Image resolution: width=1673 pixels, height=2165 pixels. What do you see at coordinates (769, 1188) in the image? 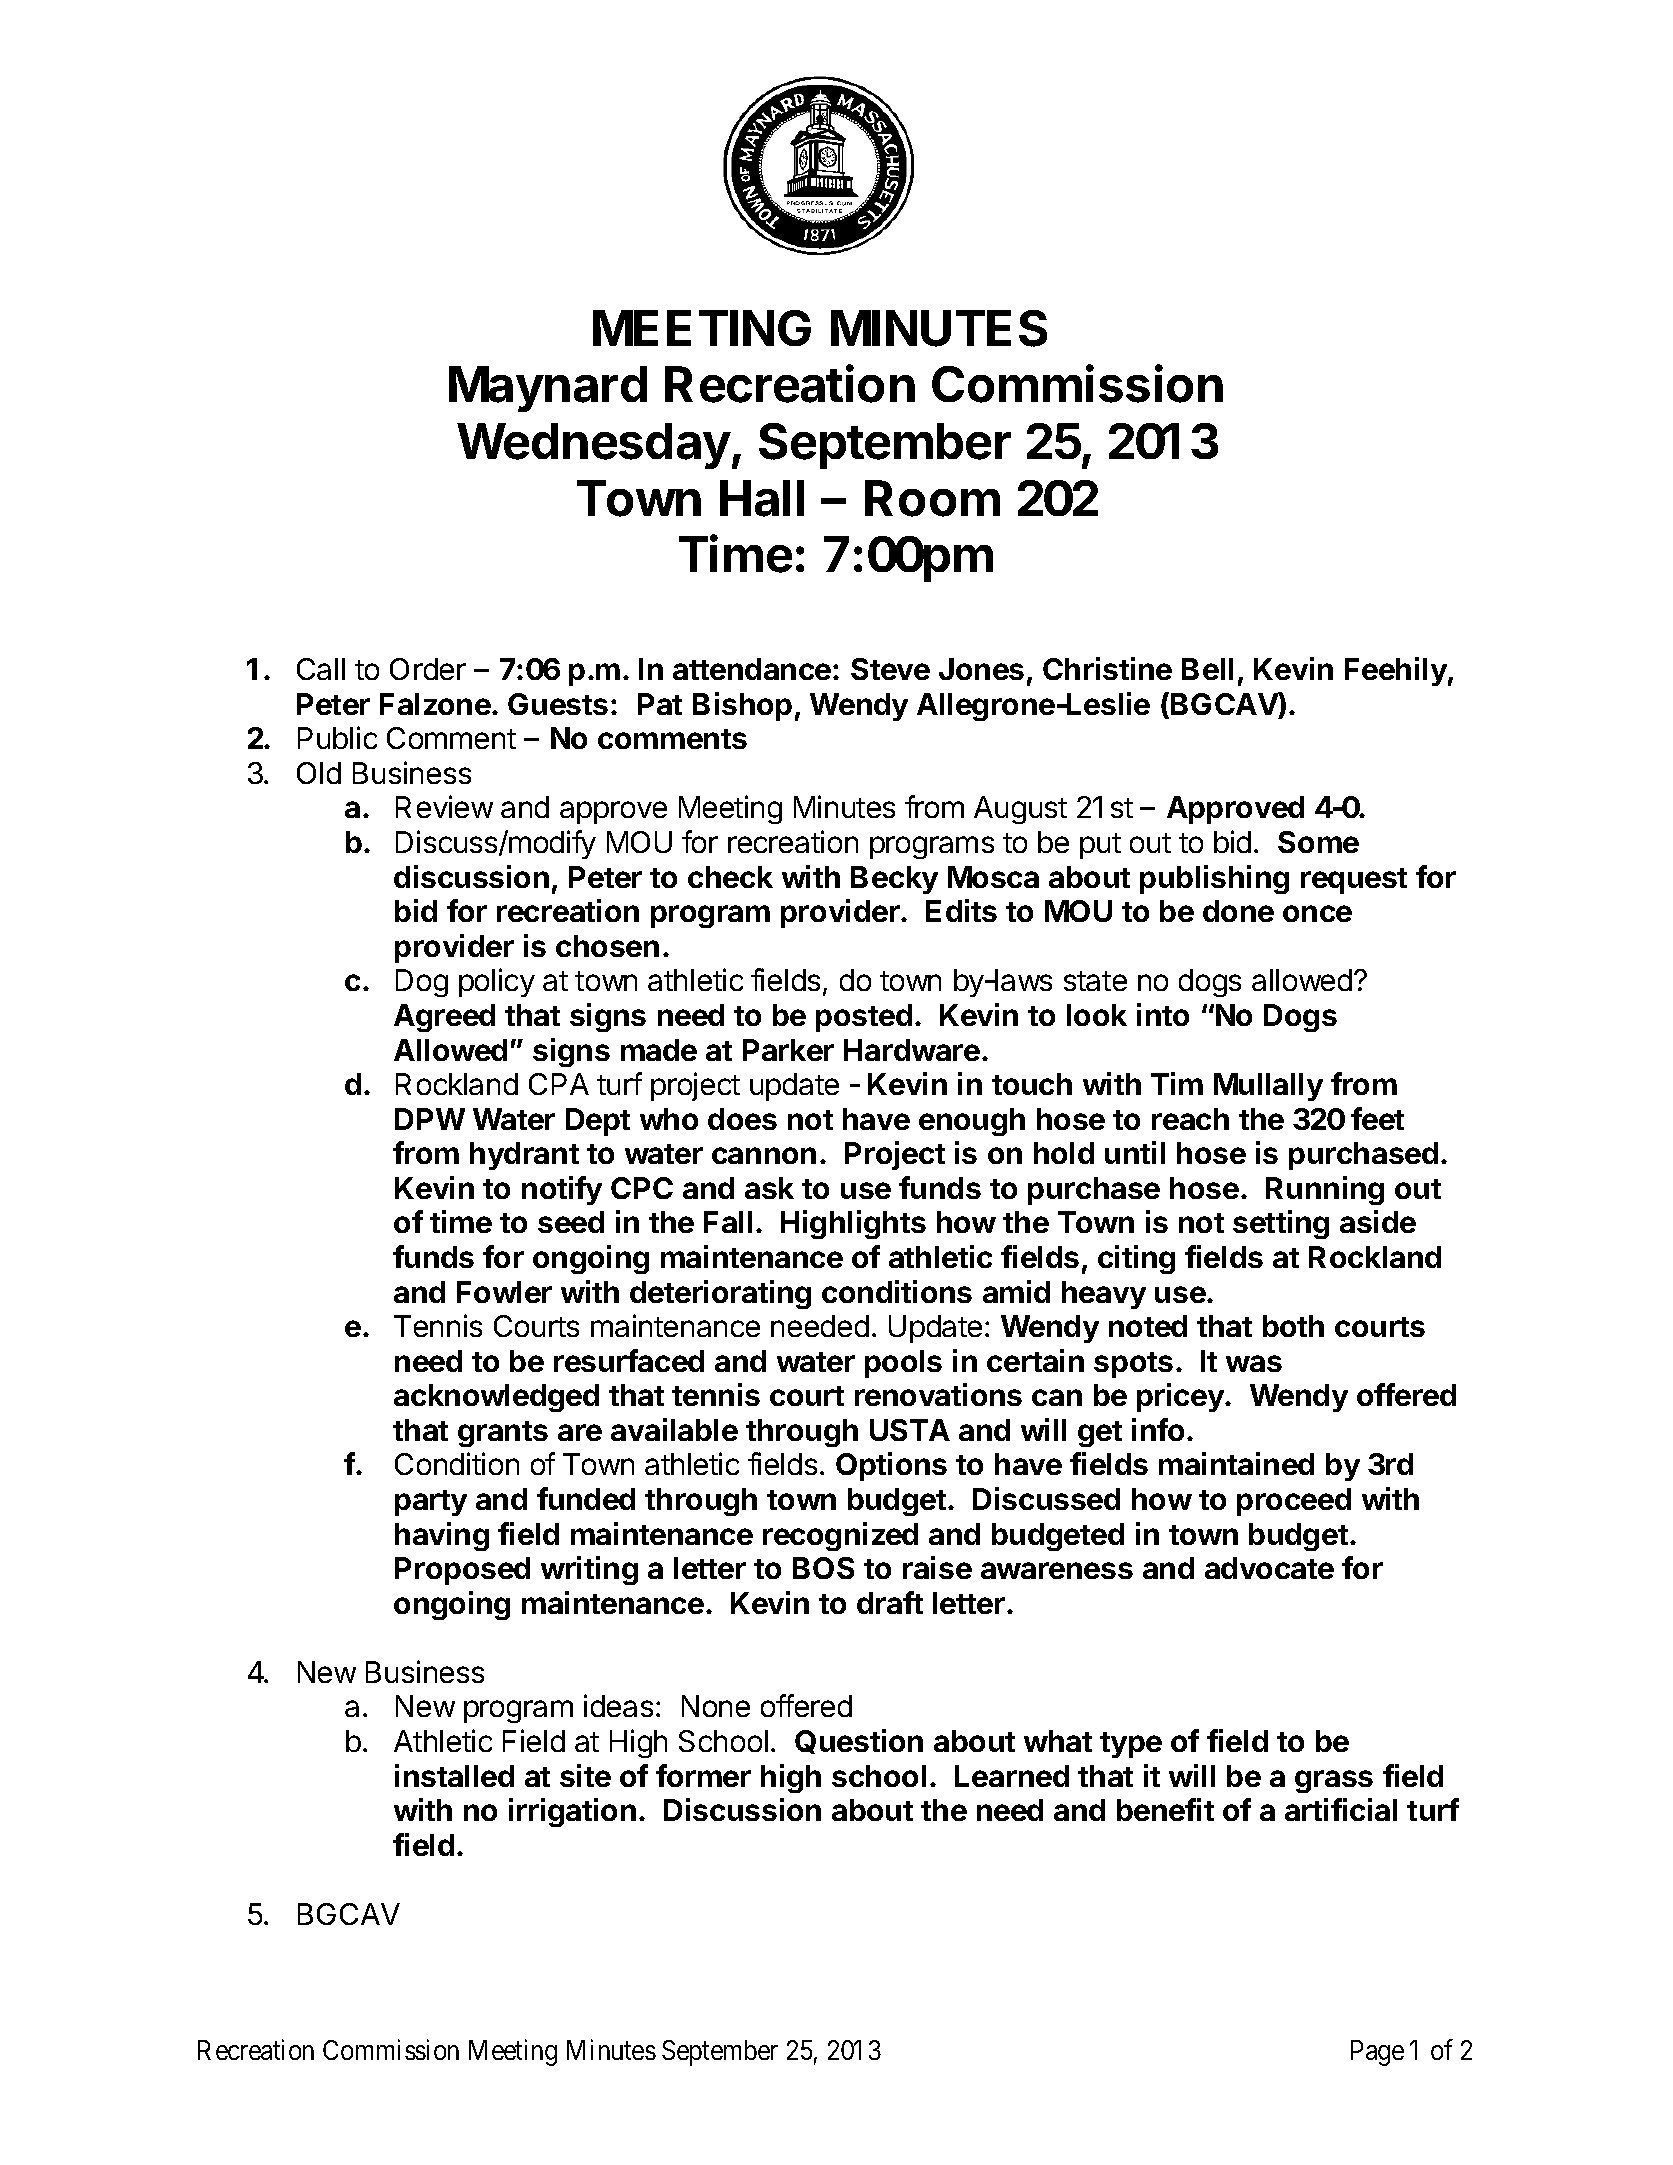
I see `ask` at bounding box center [769, 1188].
